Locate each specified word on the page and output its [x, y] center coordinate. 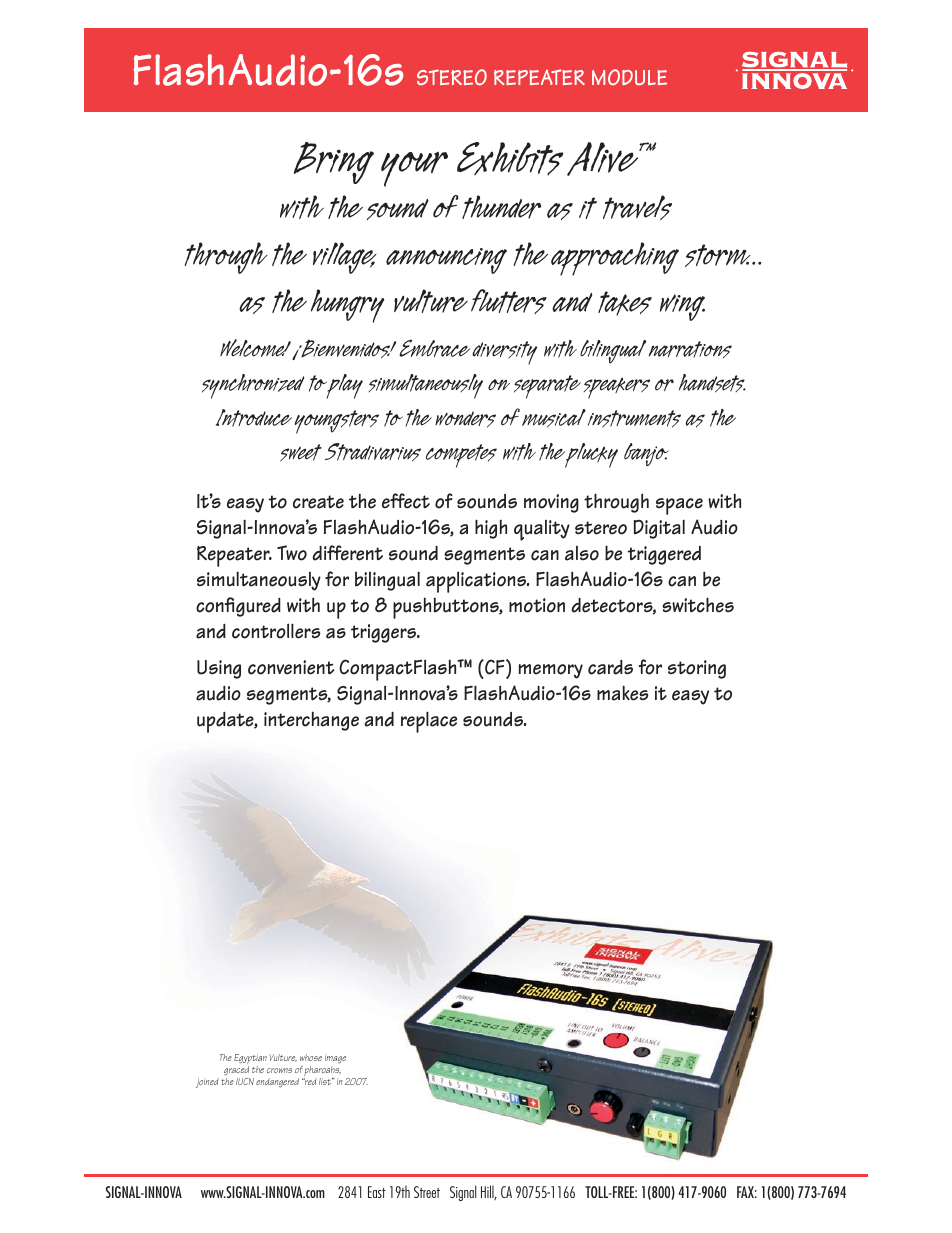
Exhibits [510, 159]
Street [427, 1192]
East [377, 1192]
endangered [277, 1083]
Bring [334, 163]
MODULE [629, 77]
